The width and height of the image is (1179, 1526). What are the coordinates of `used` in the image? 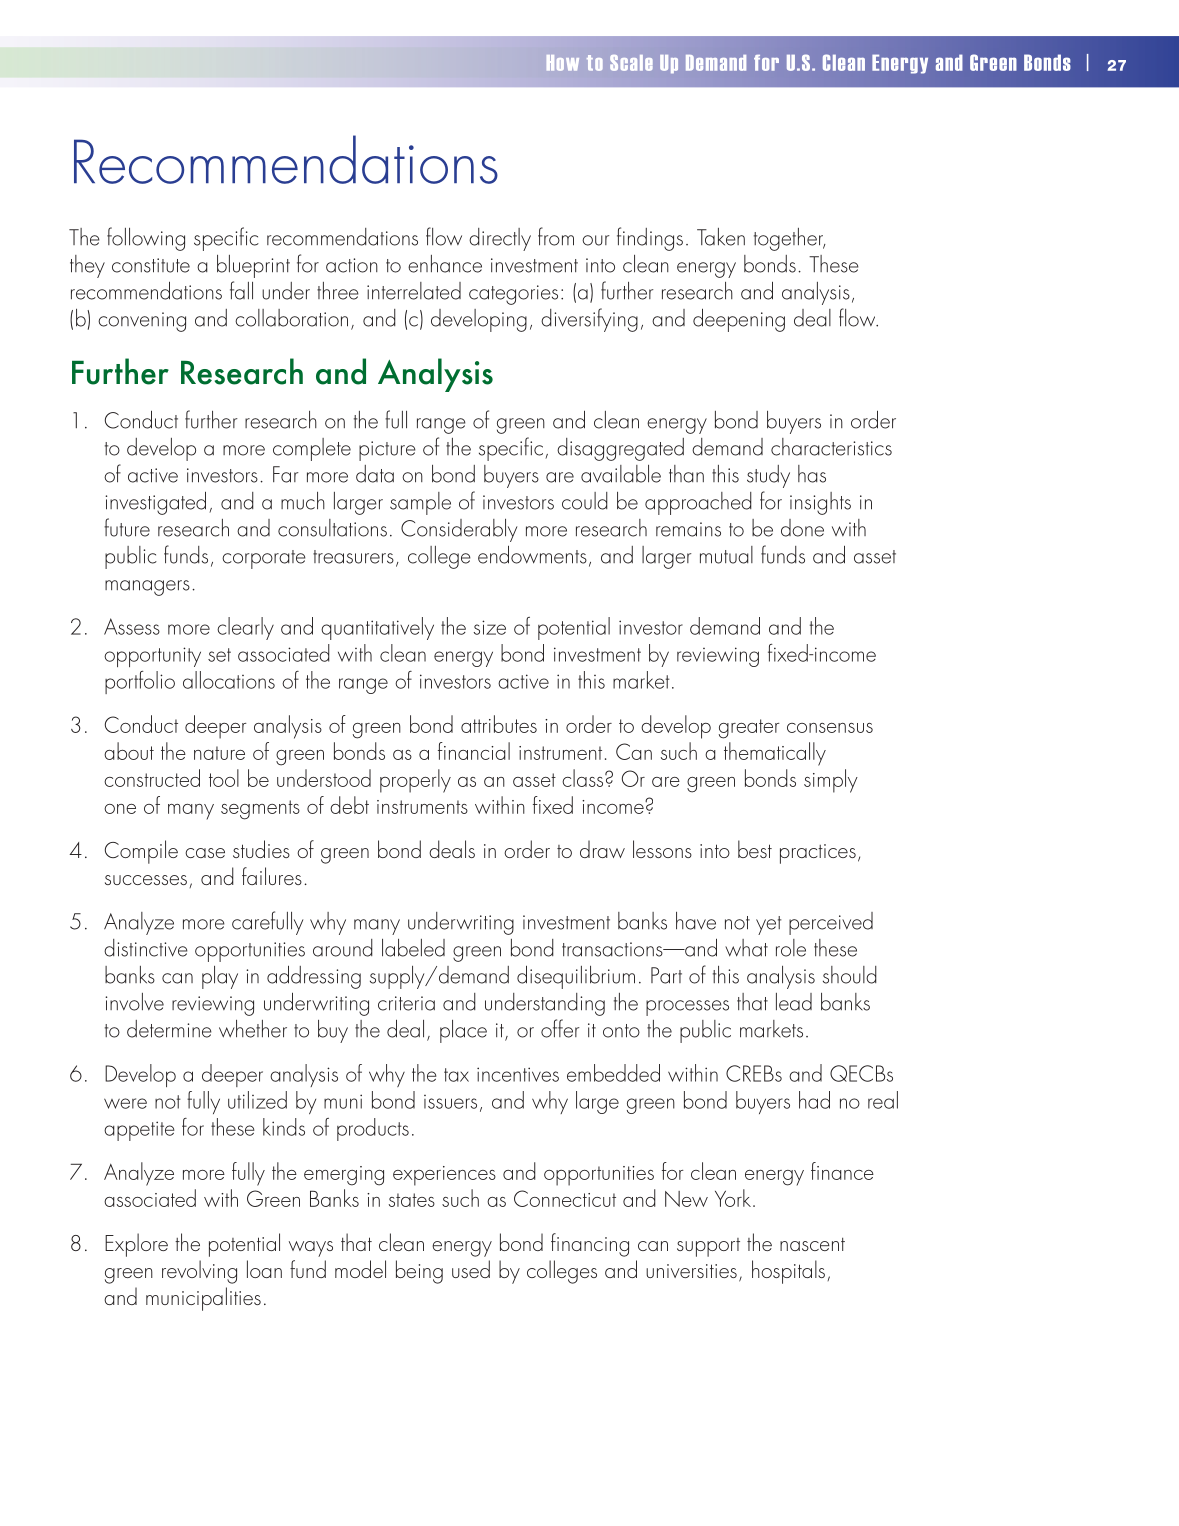 It's located at (471, 1269).
